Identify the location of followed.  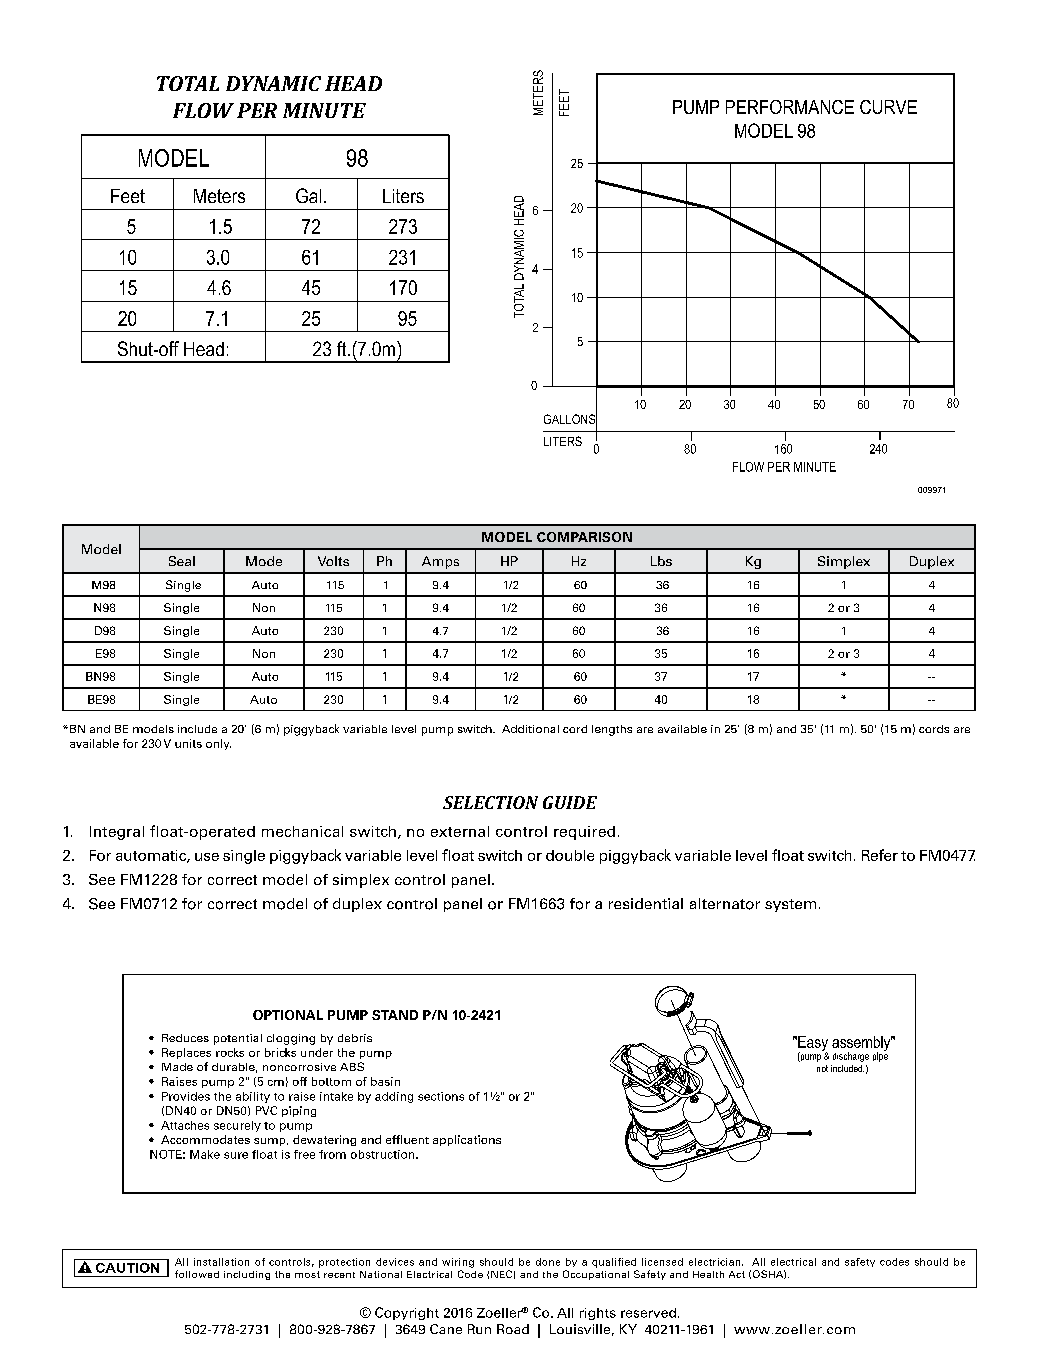
(197, 1274).
